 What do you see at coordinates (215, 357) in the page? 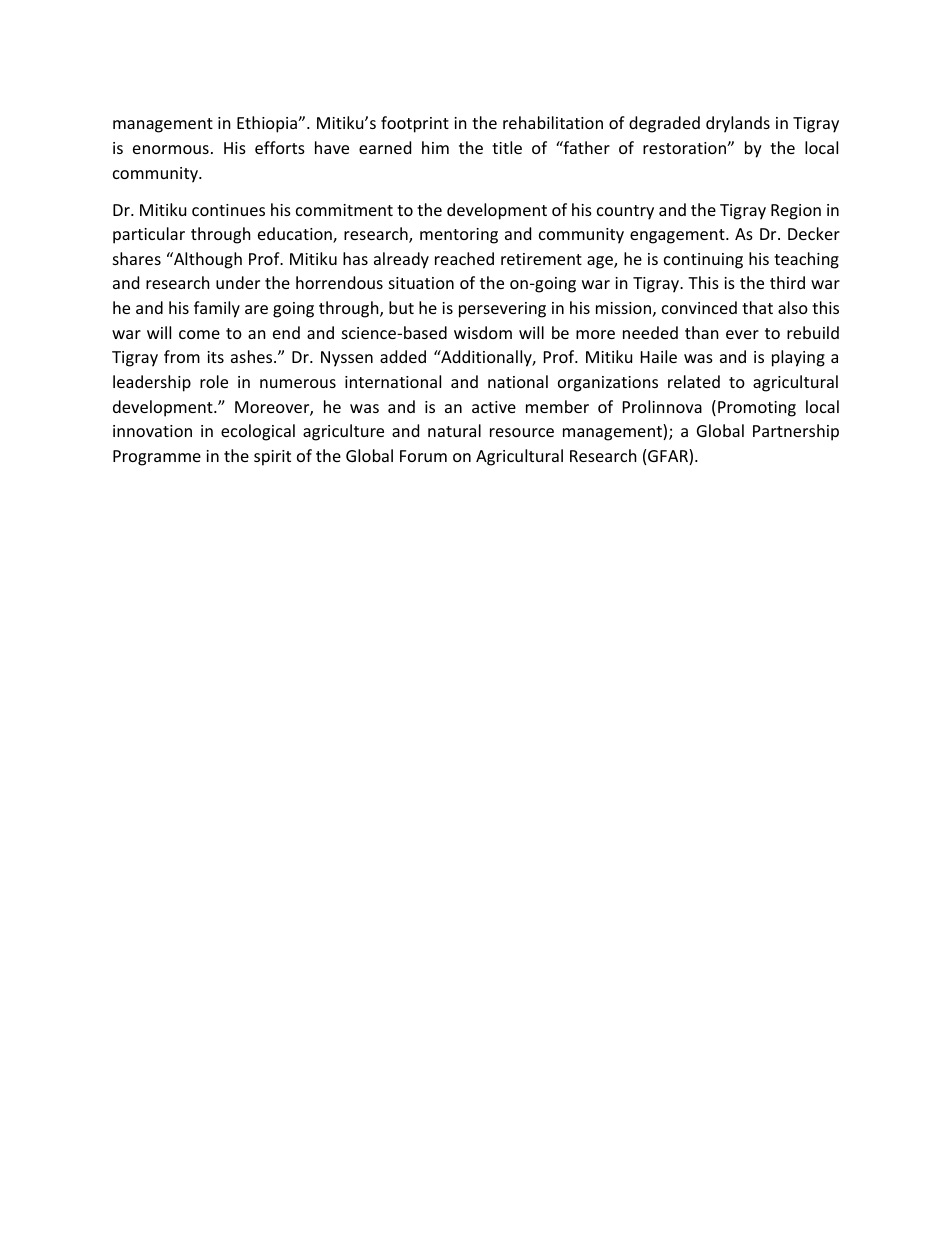
I see `its` at bounding box center [215, 357].
